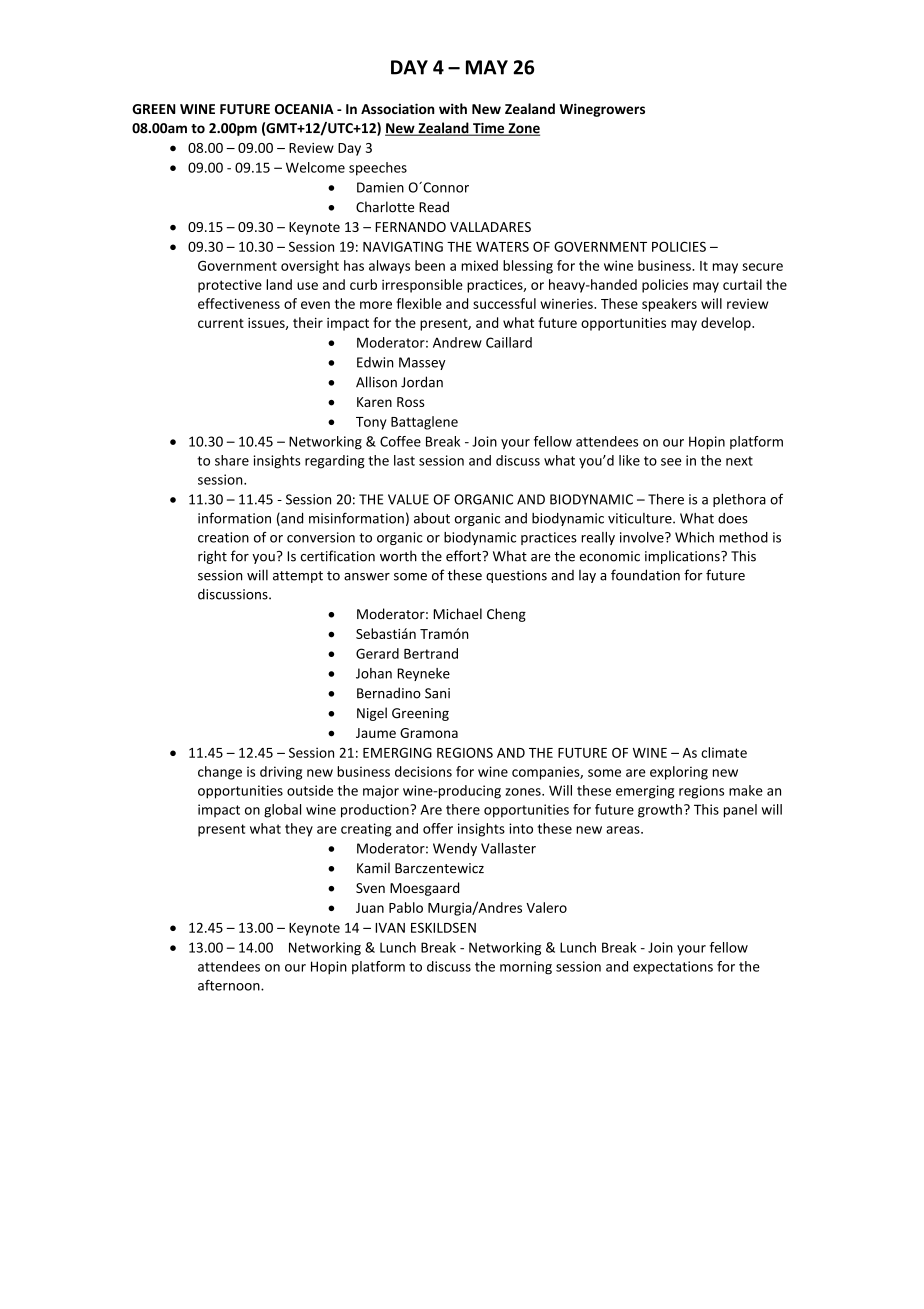 The width and height of the screenshot is (924, 1309). Describe the element at coordinates (762, 267) in the screenshot. I see `secure` at that location.
